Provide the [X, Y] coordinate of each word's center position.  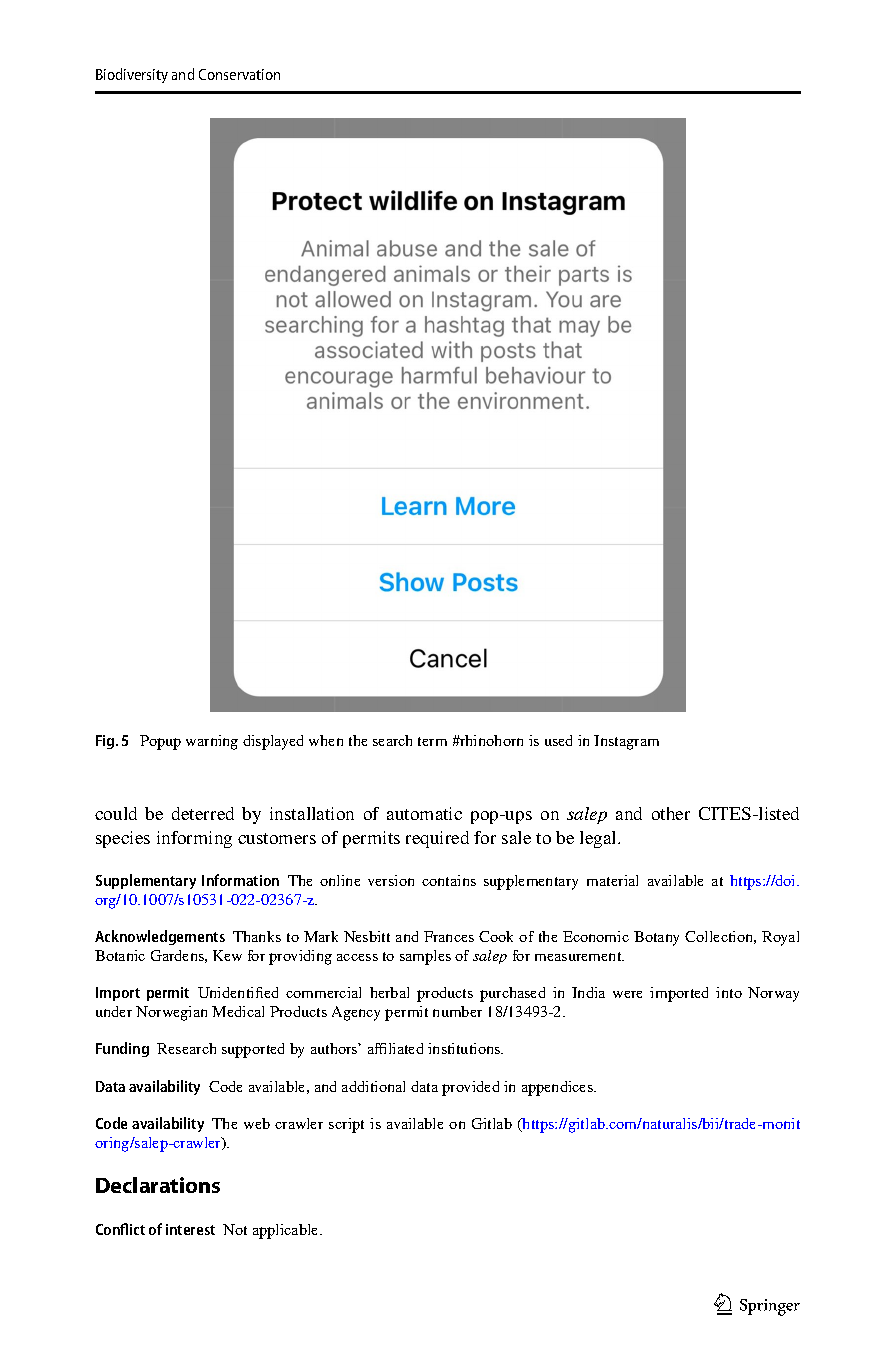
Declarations [158, 1185]
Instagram [626, 742]
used [558, 740]
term [432, 741]
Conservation [239, 74]
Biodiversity [132, 75]
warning [212, 742]
